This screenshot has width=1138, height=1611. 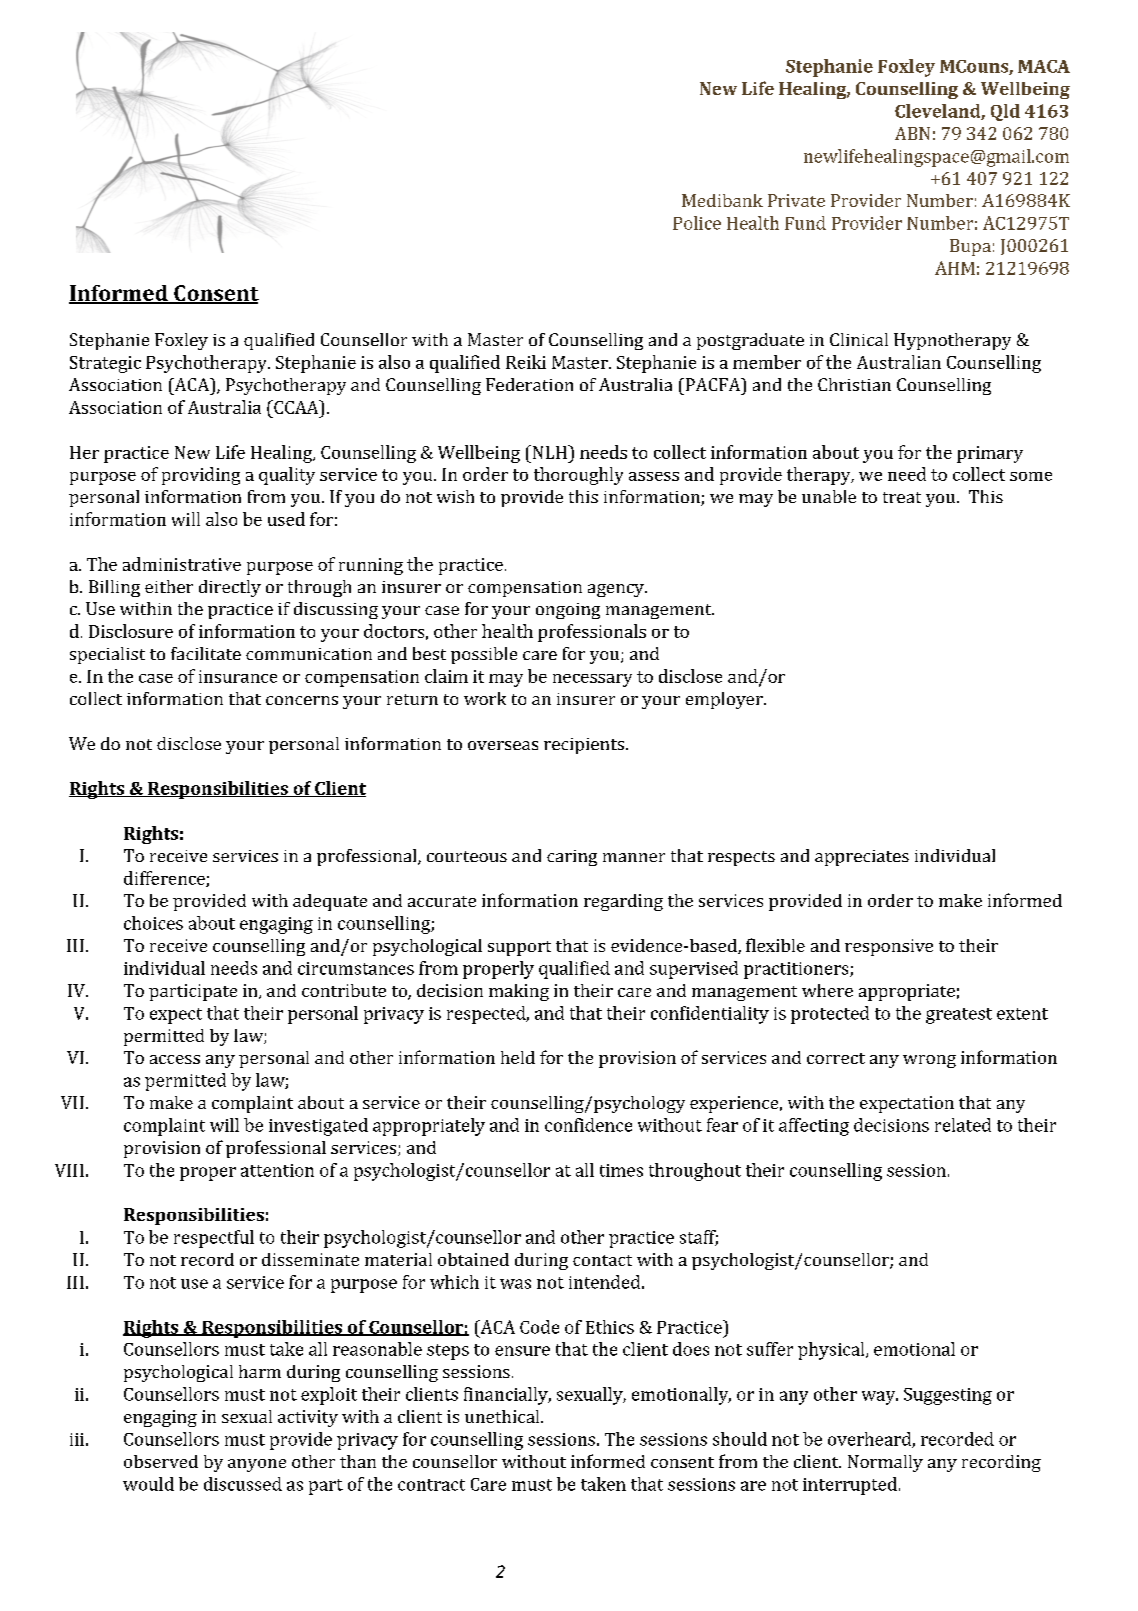 What do you see at coordinates (963, 1125) in the screenshot?
I see `related` at bounding box center [963, 1125].
